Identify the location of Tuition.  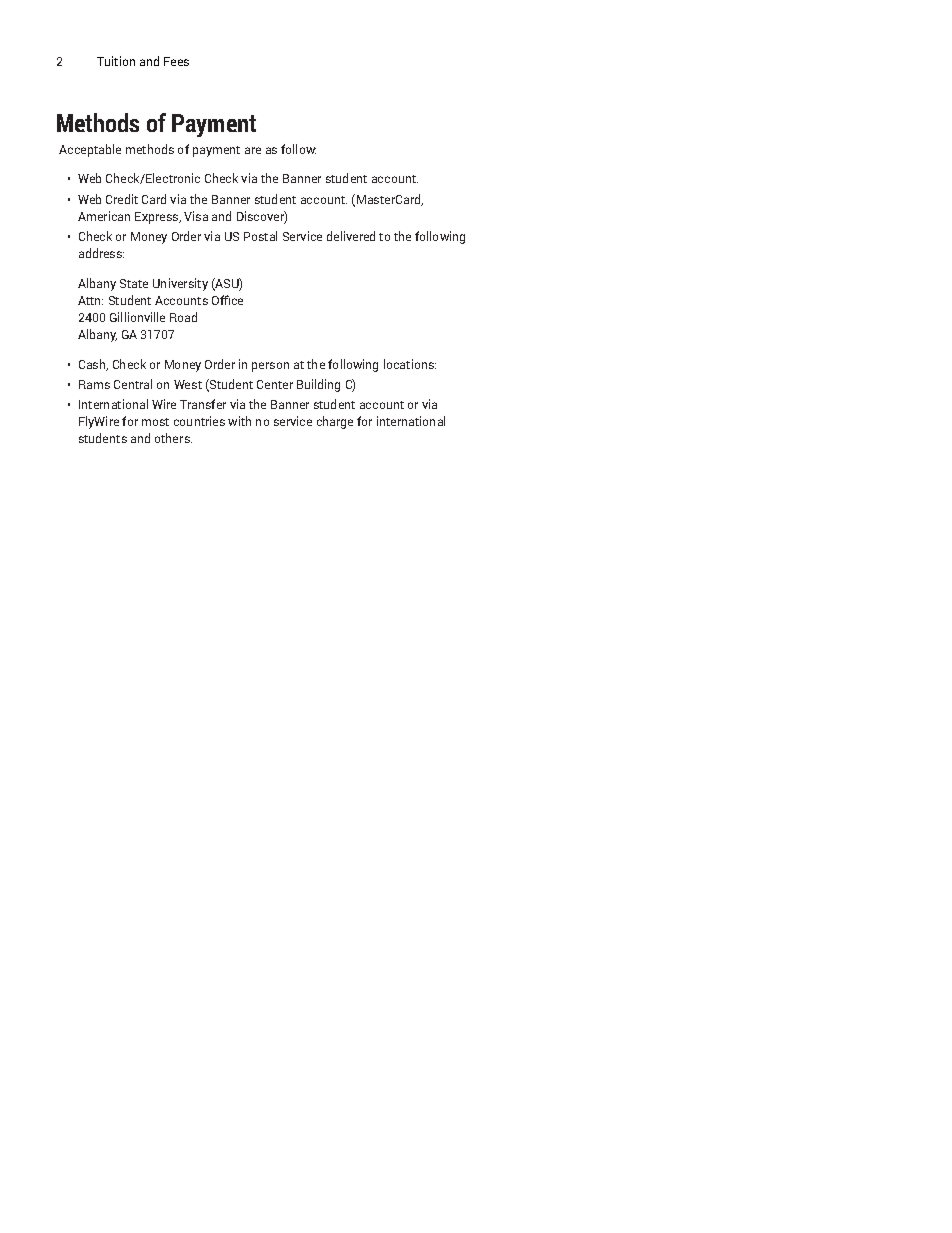
(116, 61).
